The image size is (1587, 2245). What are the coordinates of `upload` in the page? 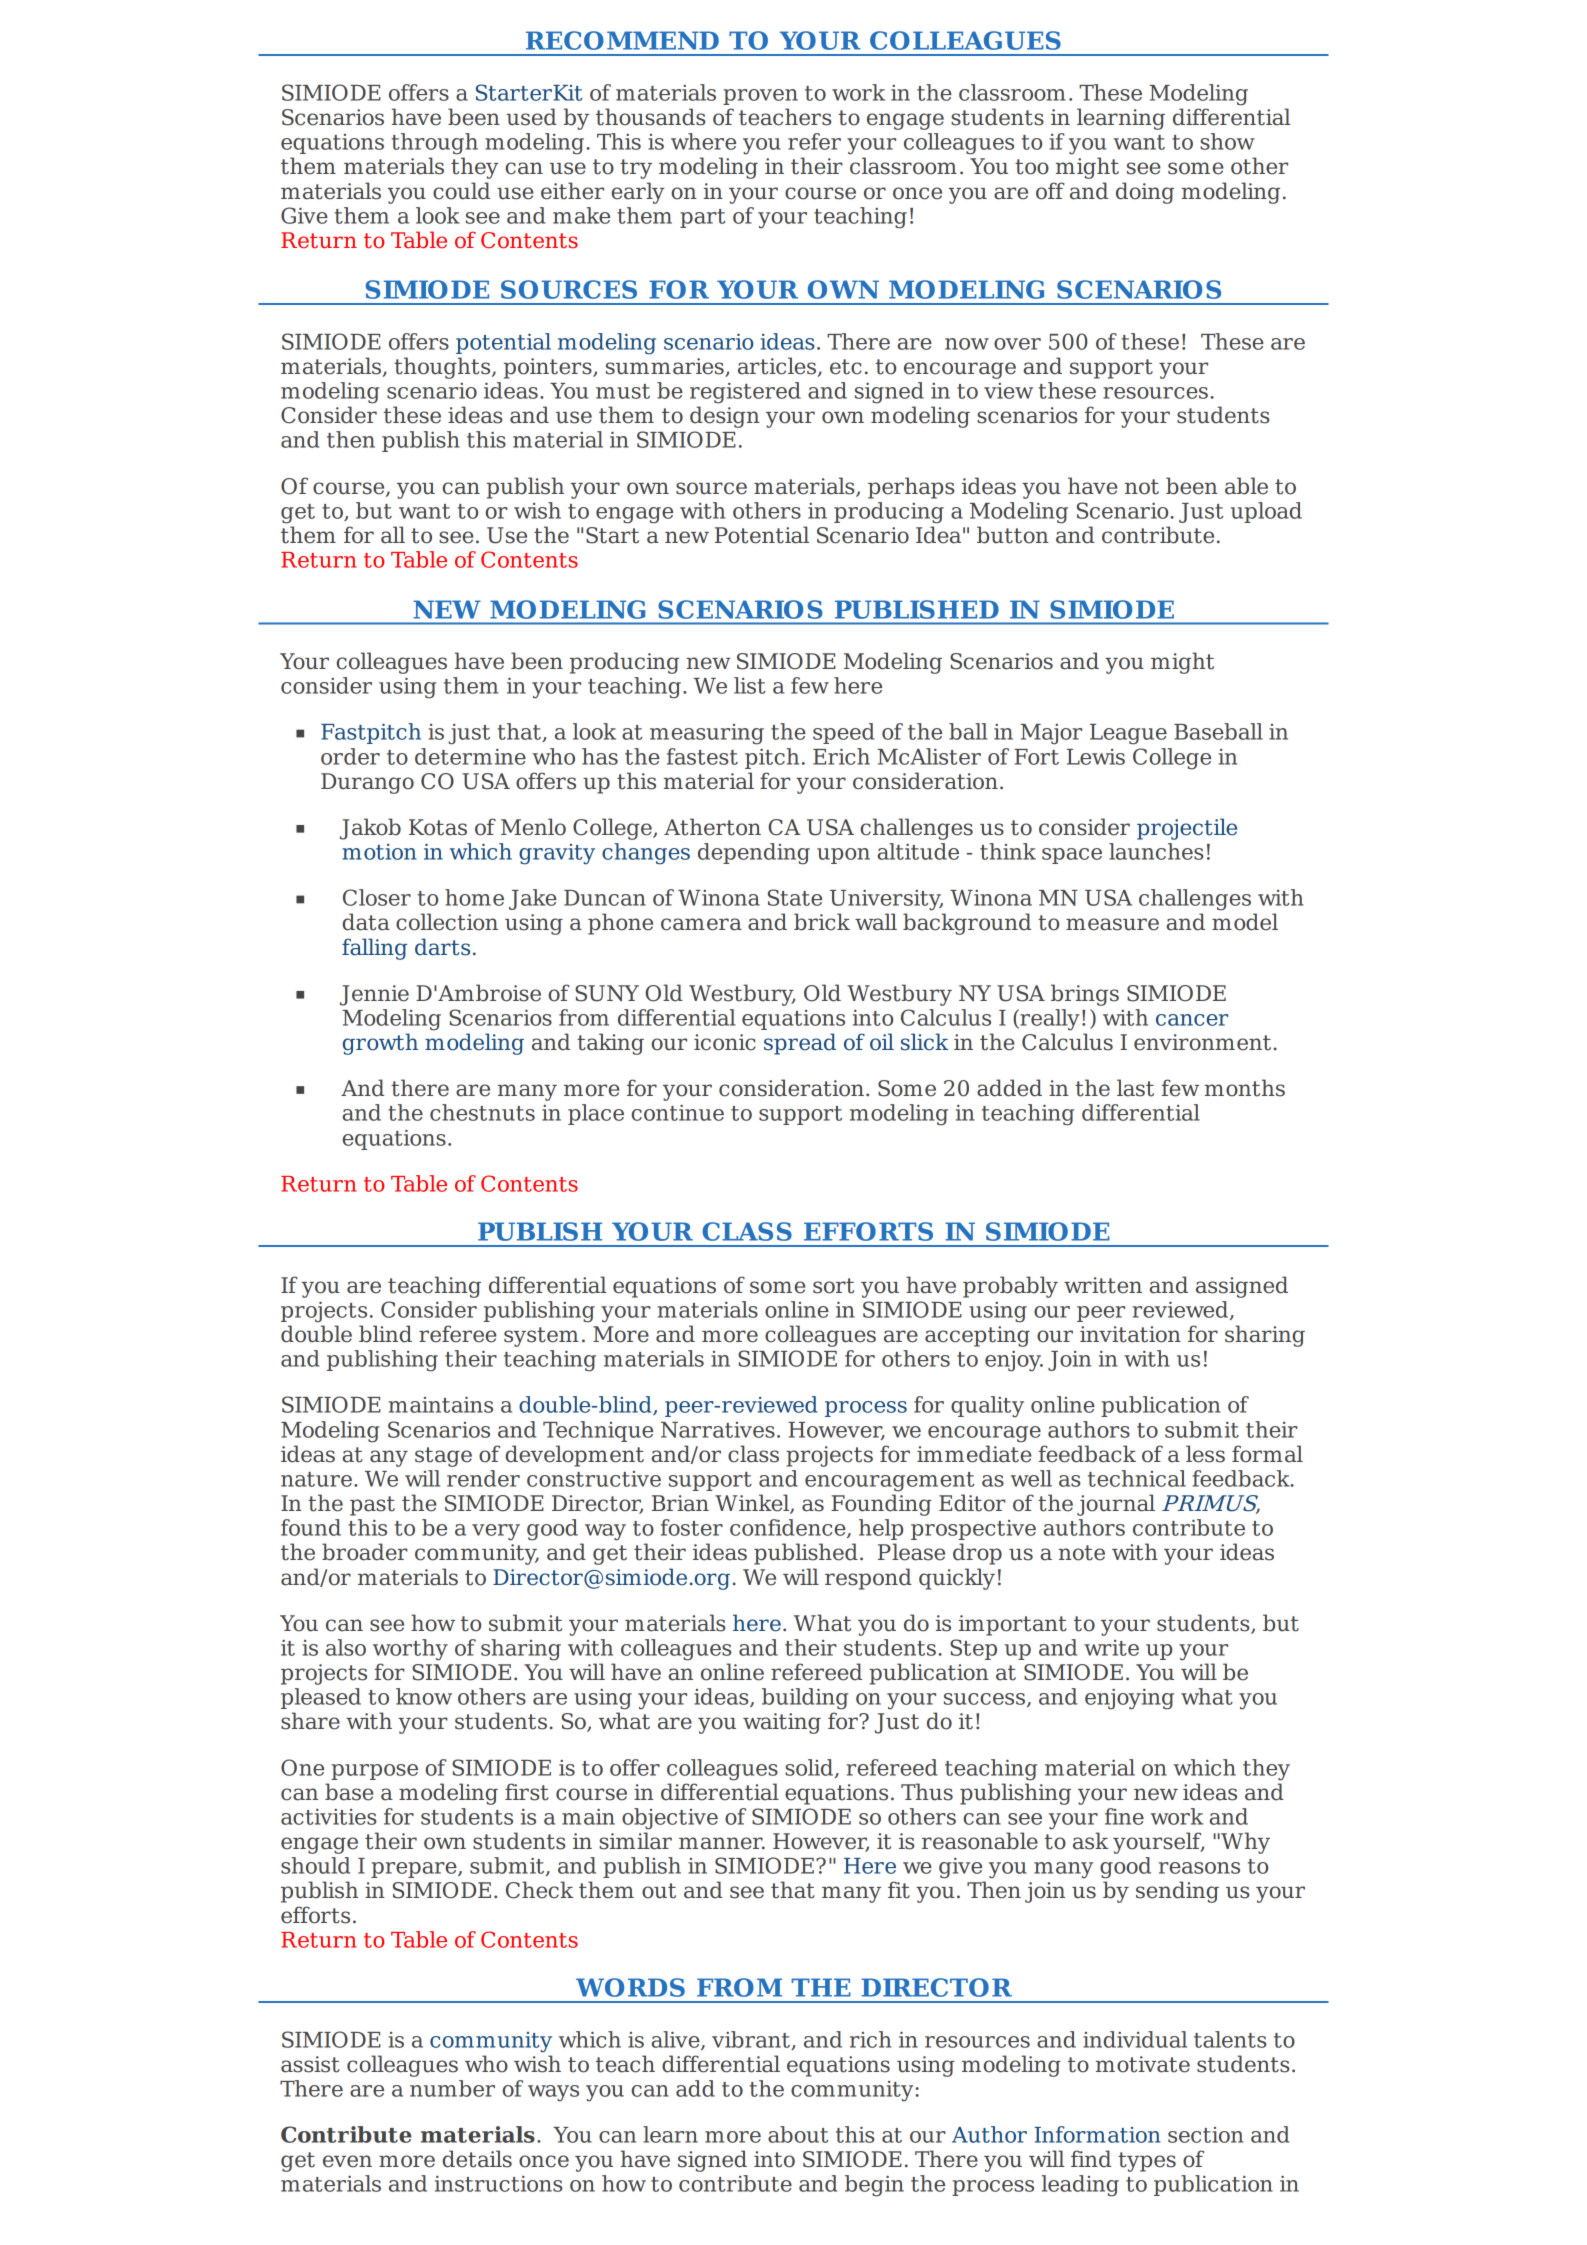 It's located at (1266, 512).
